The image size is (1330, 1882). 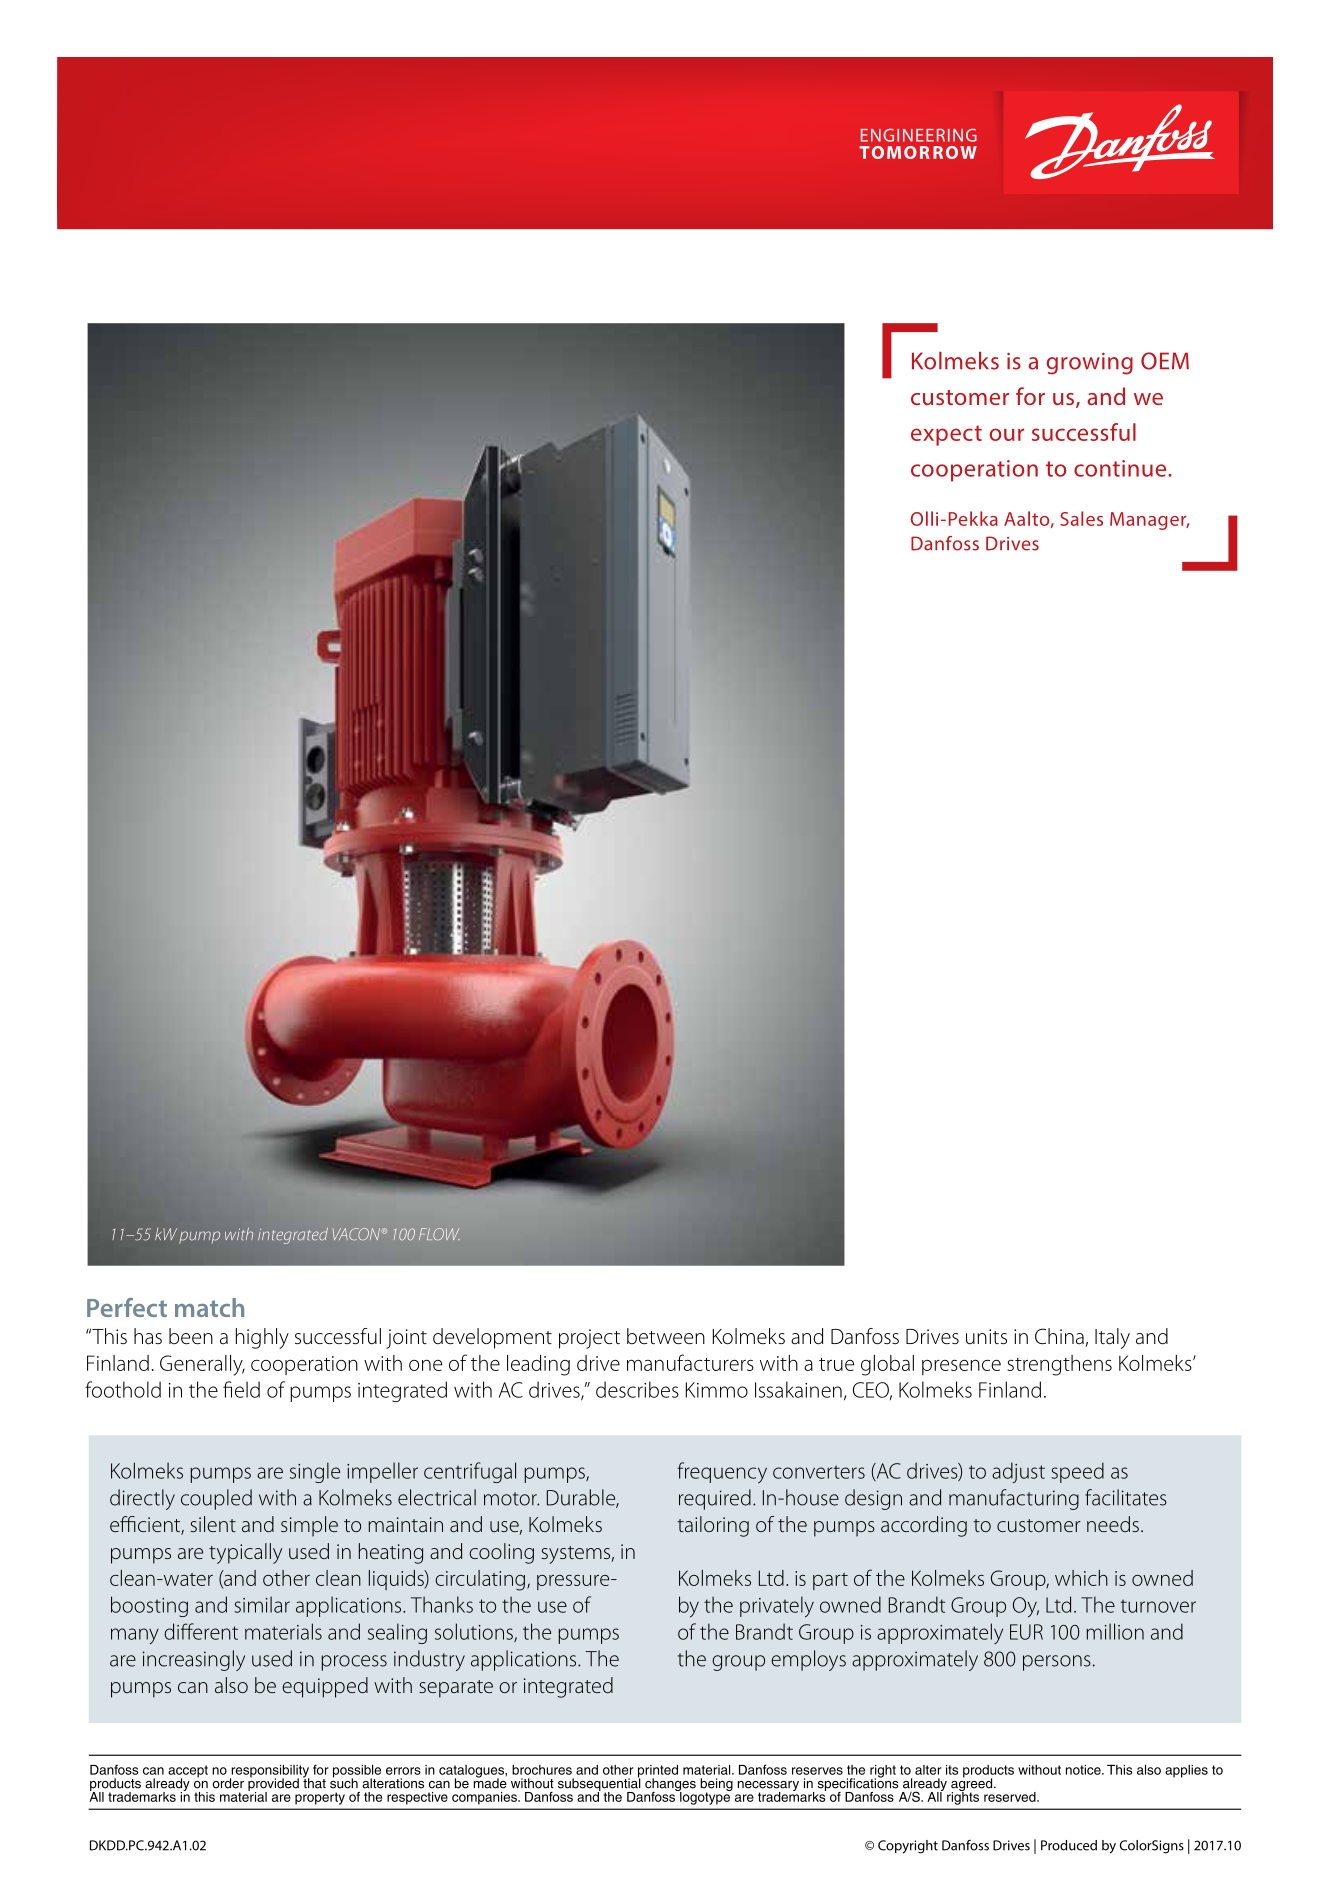 What do you see at coordinates (1069, 1845) in the screenshot?
I see `Produced` at bounding box center [1069, 1845].
